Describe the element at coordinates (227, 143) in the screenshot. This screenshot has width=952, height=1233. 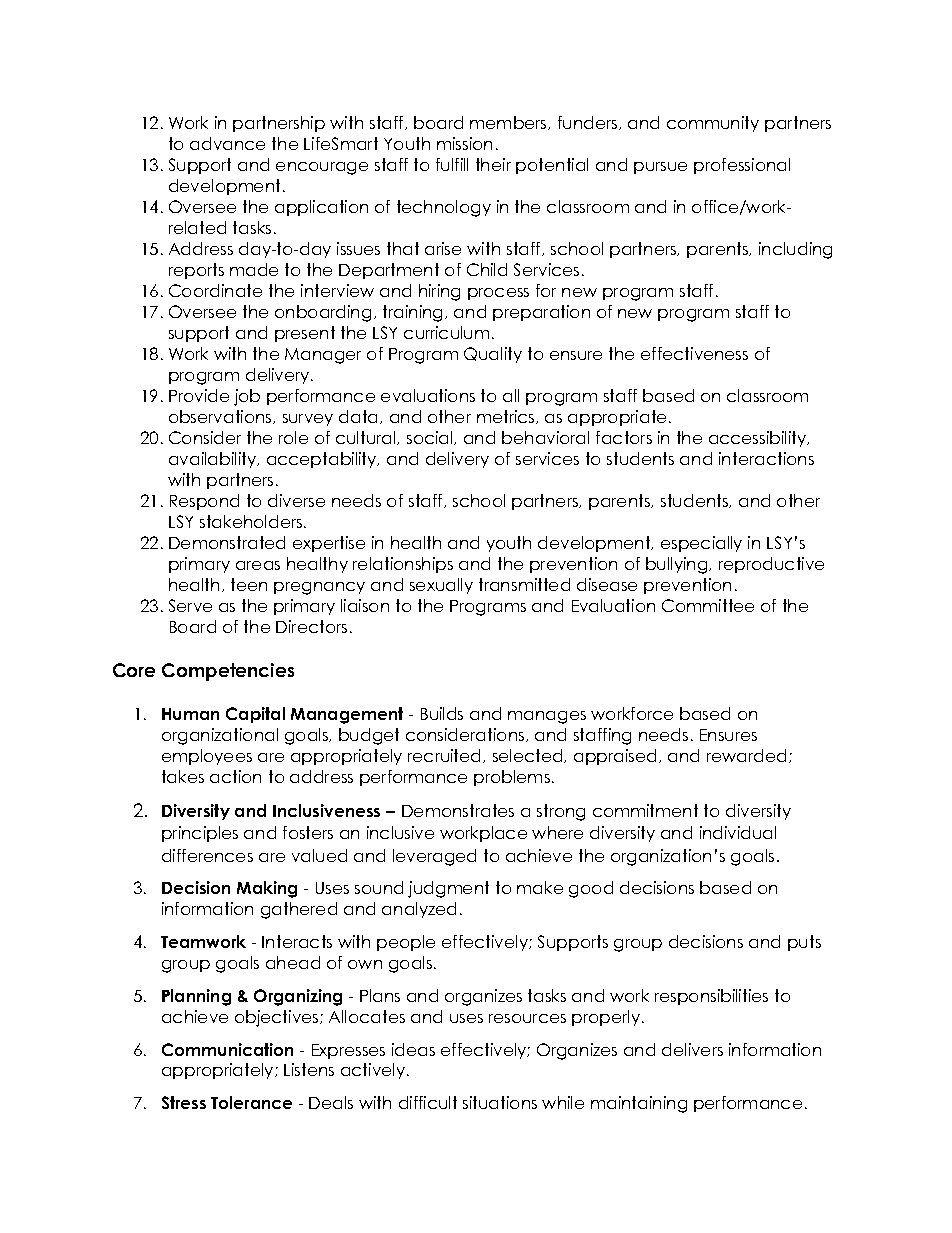
I see `advance` at that location.
